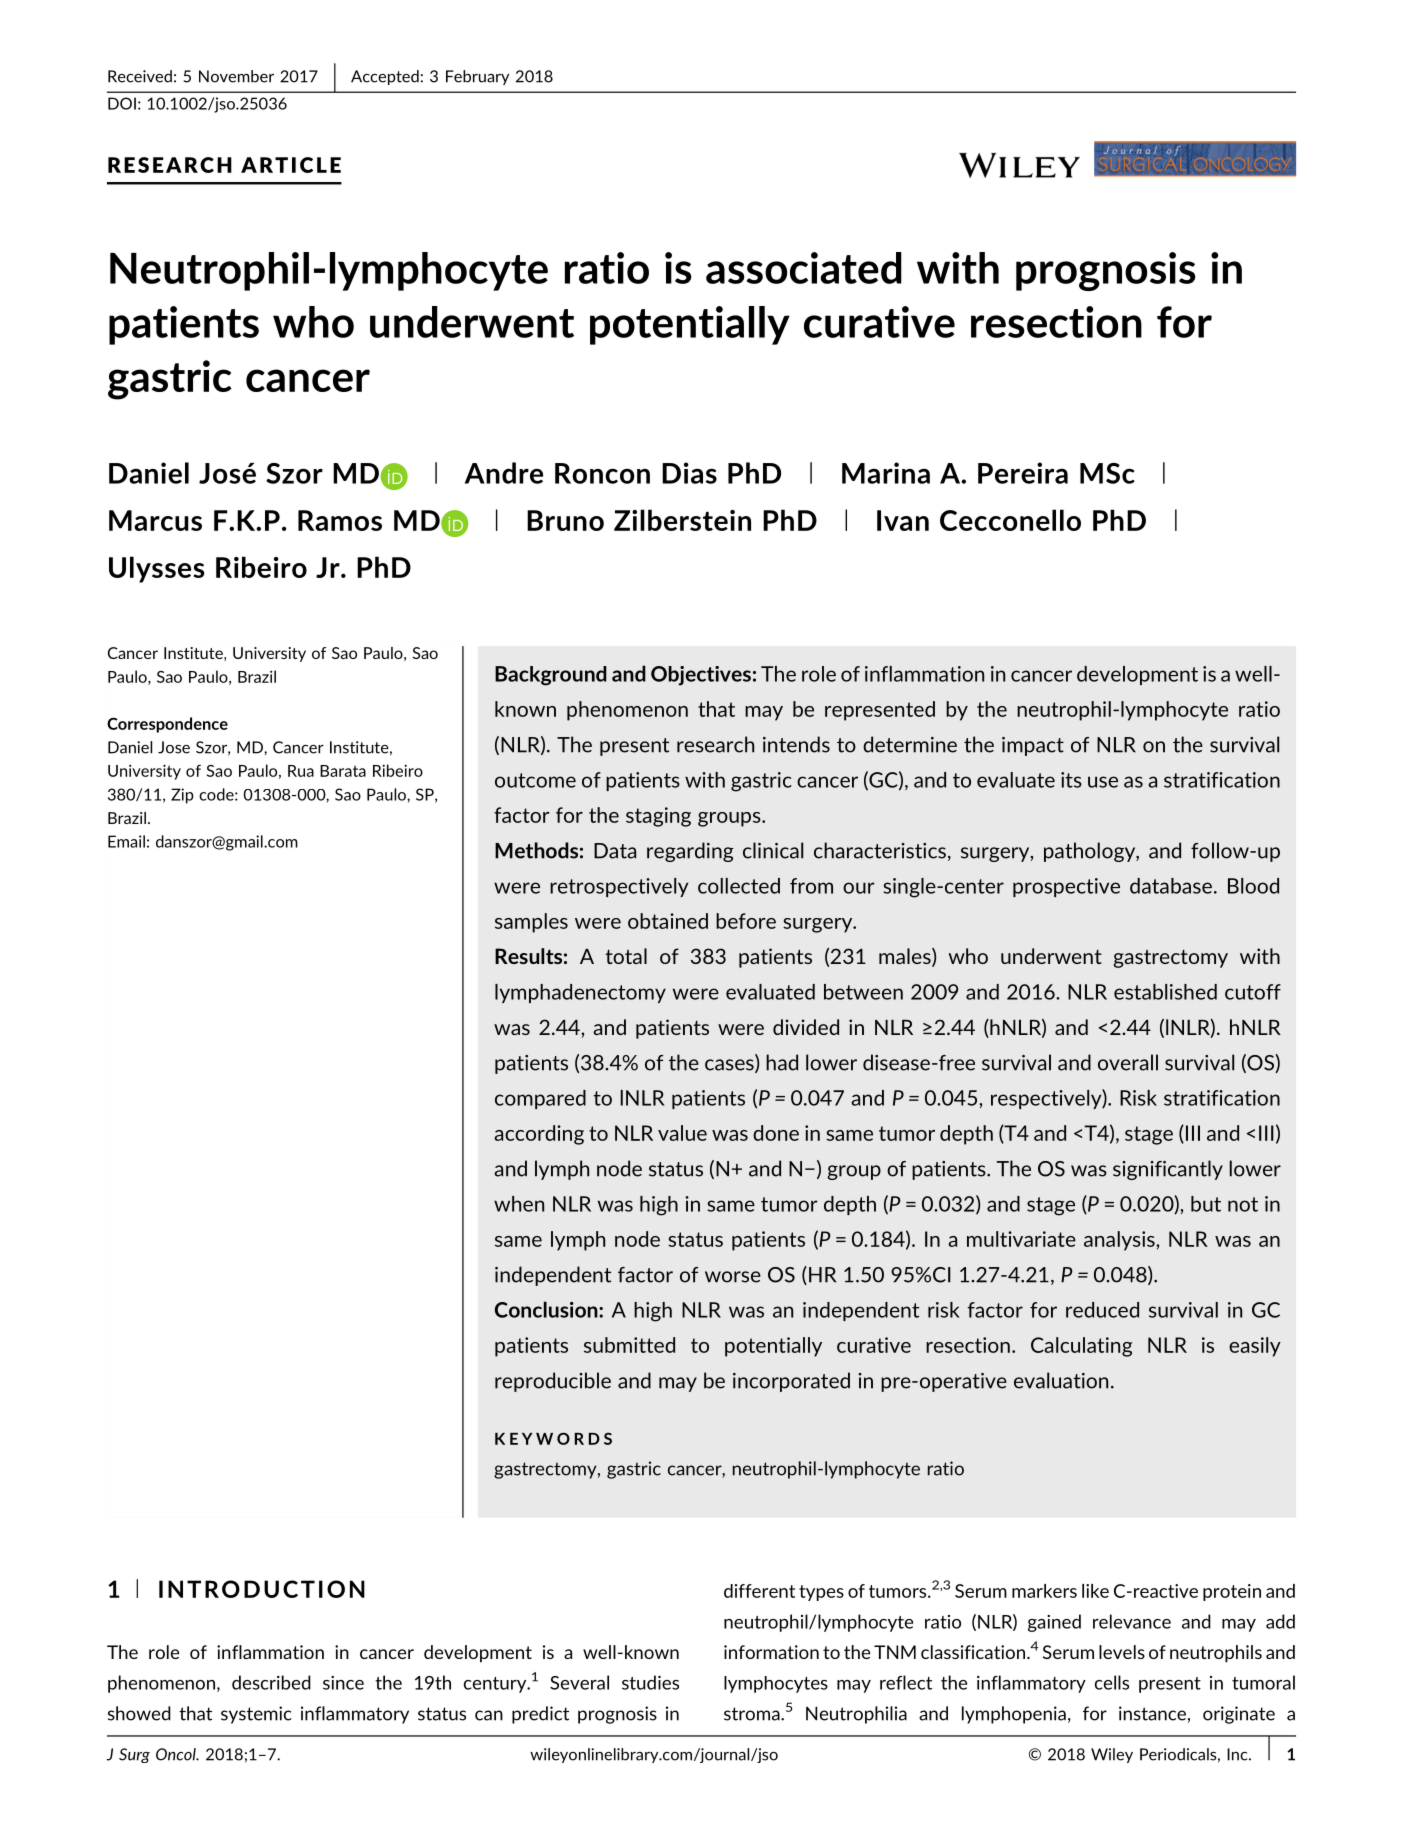 Image resolution: width=1403 pixels, height=1843 pixels. I want to click on Ulysses, so click(157, 569).
